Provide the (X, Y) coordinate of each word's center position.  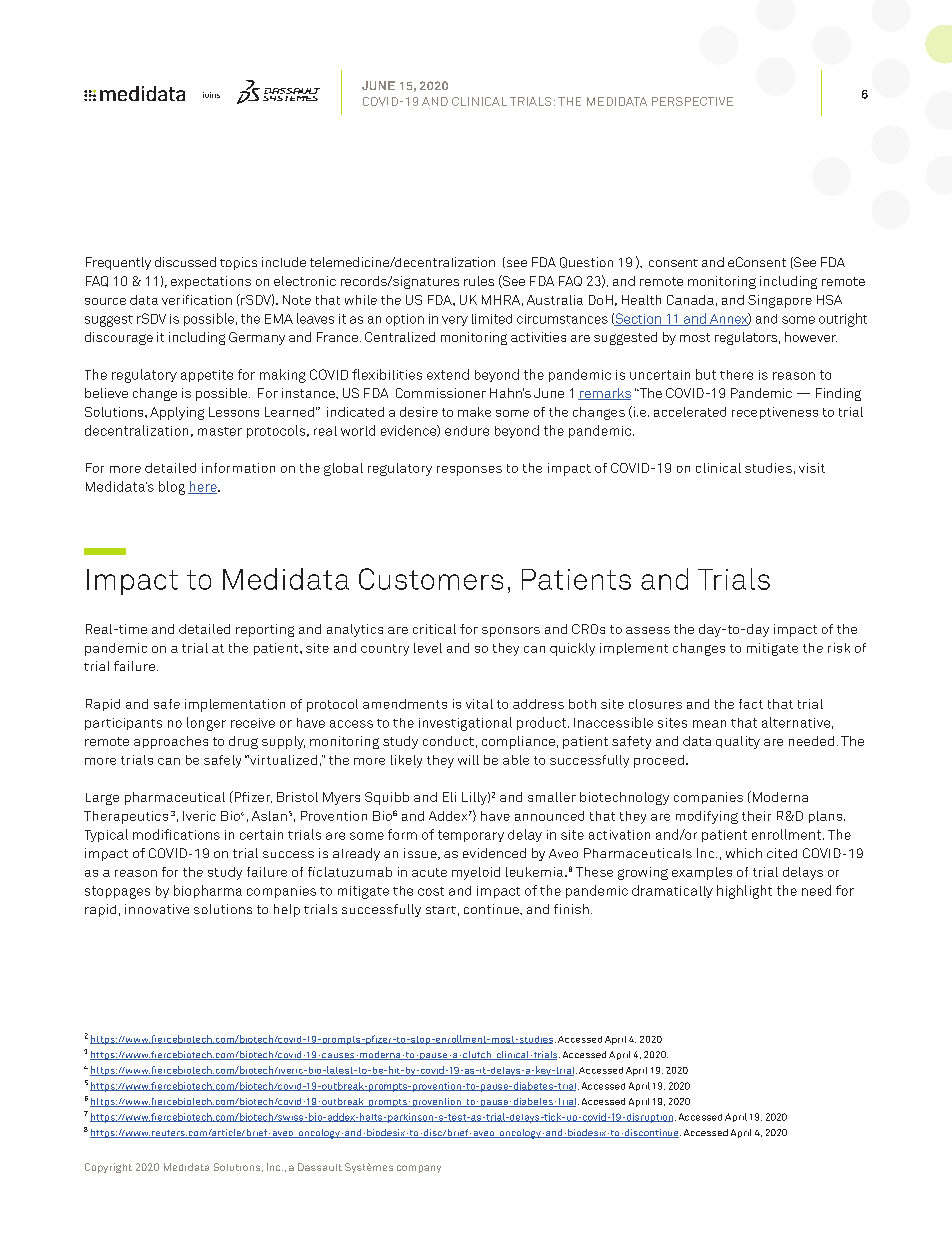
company (419, 1169)
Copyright (108, 1168)
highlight (744, 892)
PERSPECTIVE (692, 101)
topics (238, 263)
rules (479, 281)
